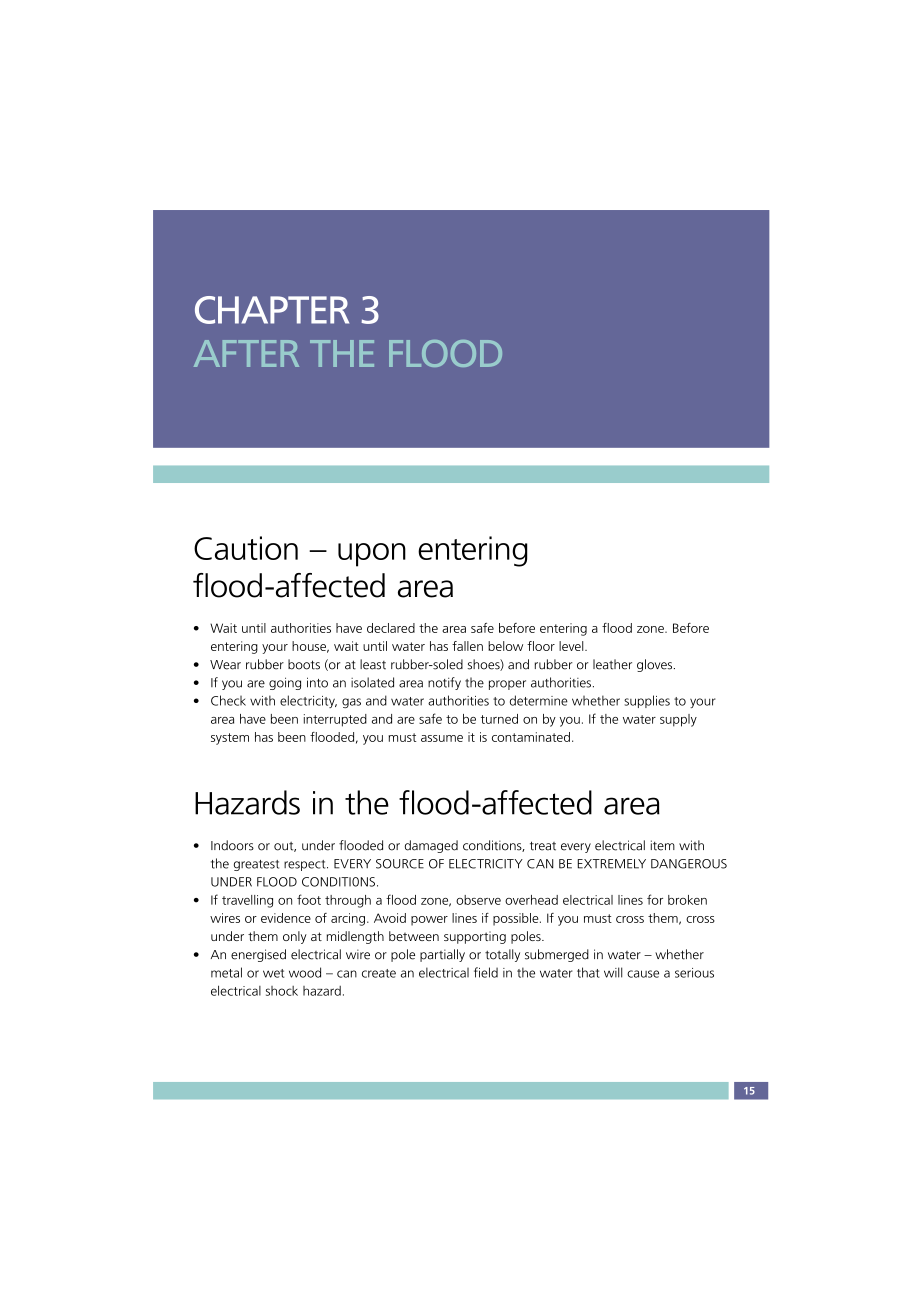  I want to click on wet, so click(273, 973).
